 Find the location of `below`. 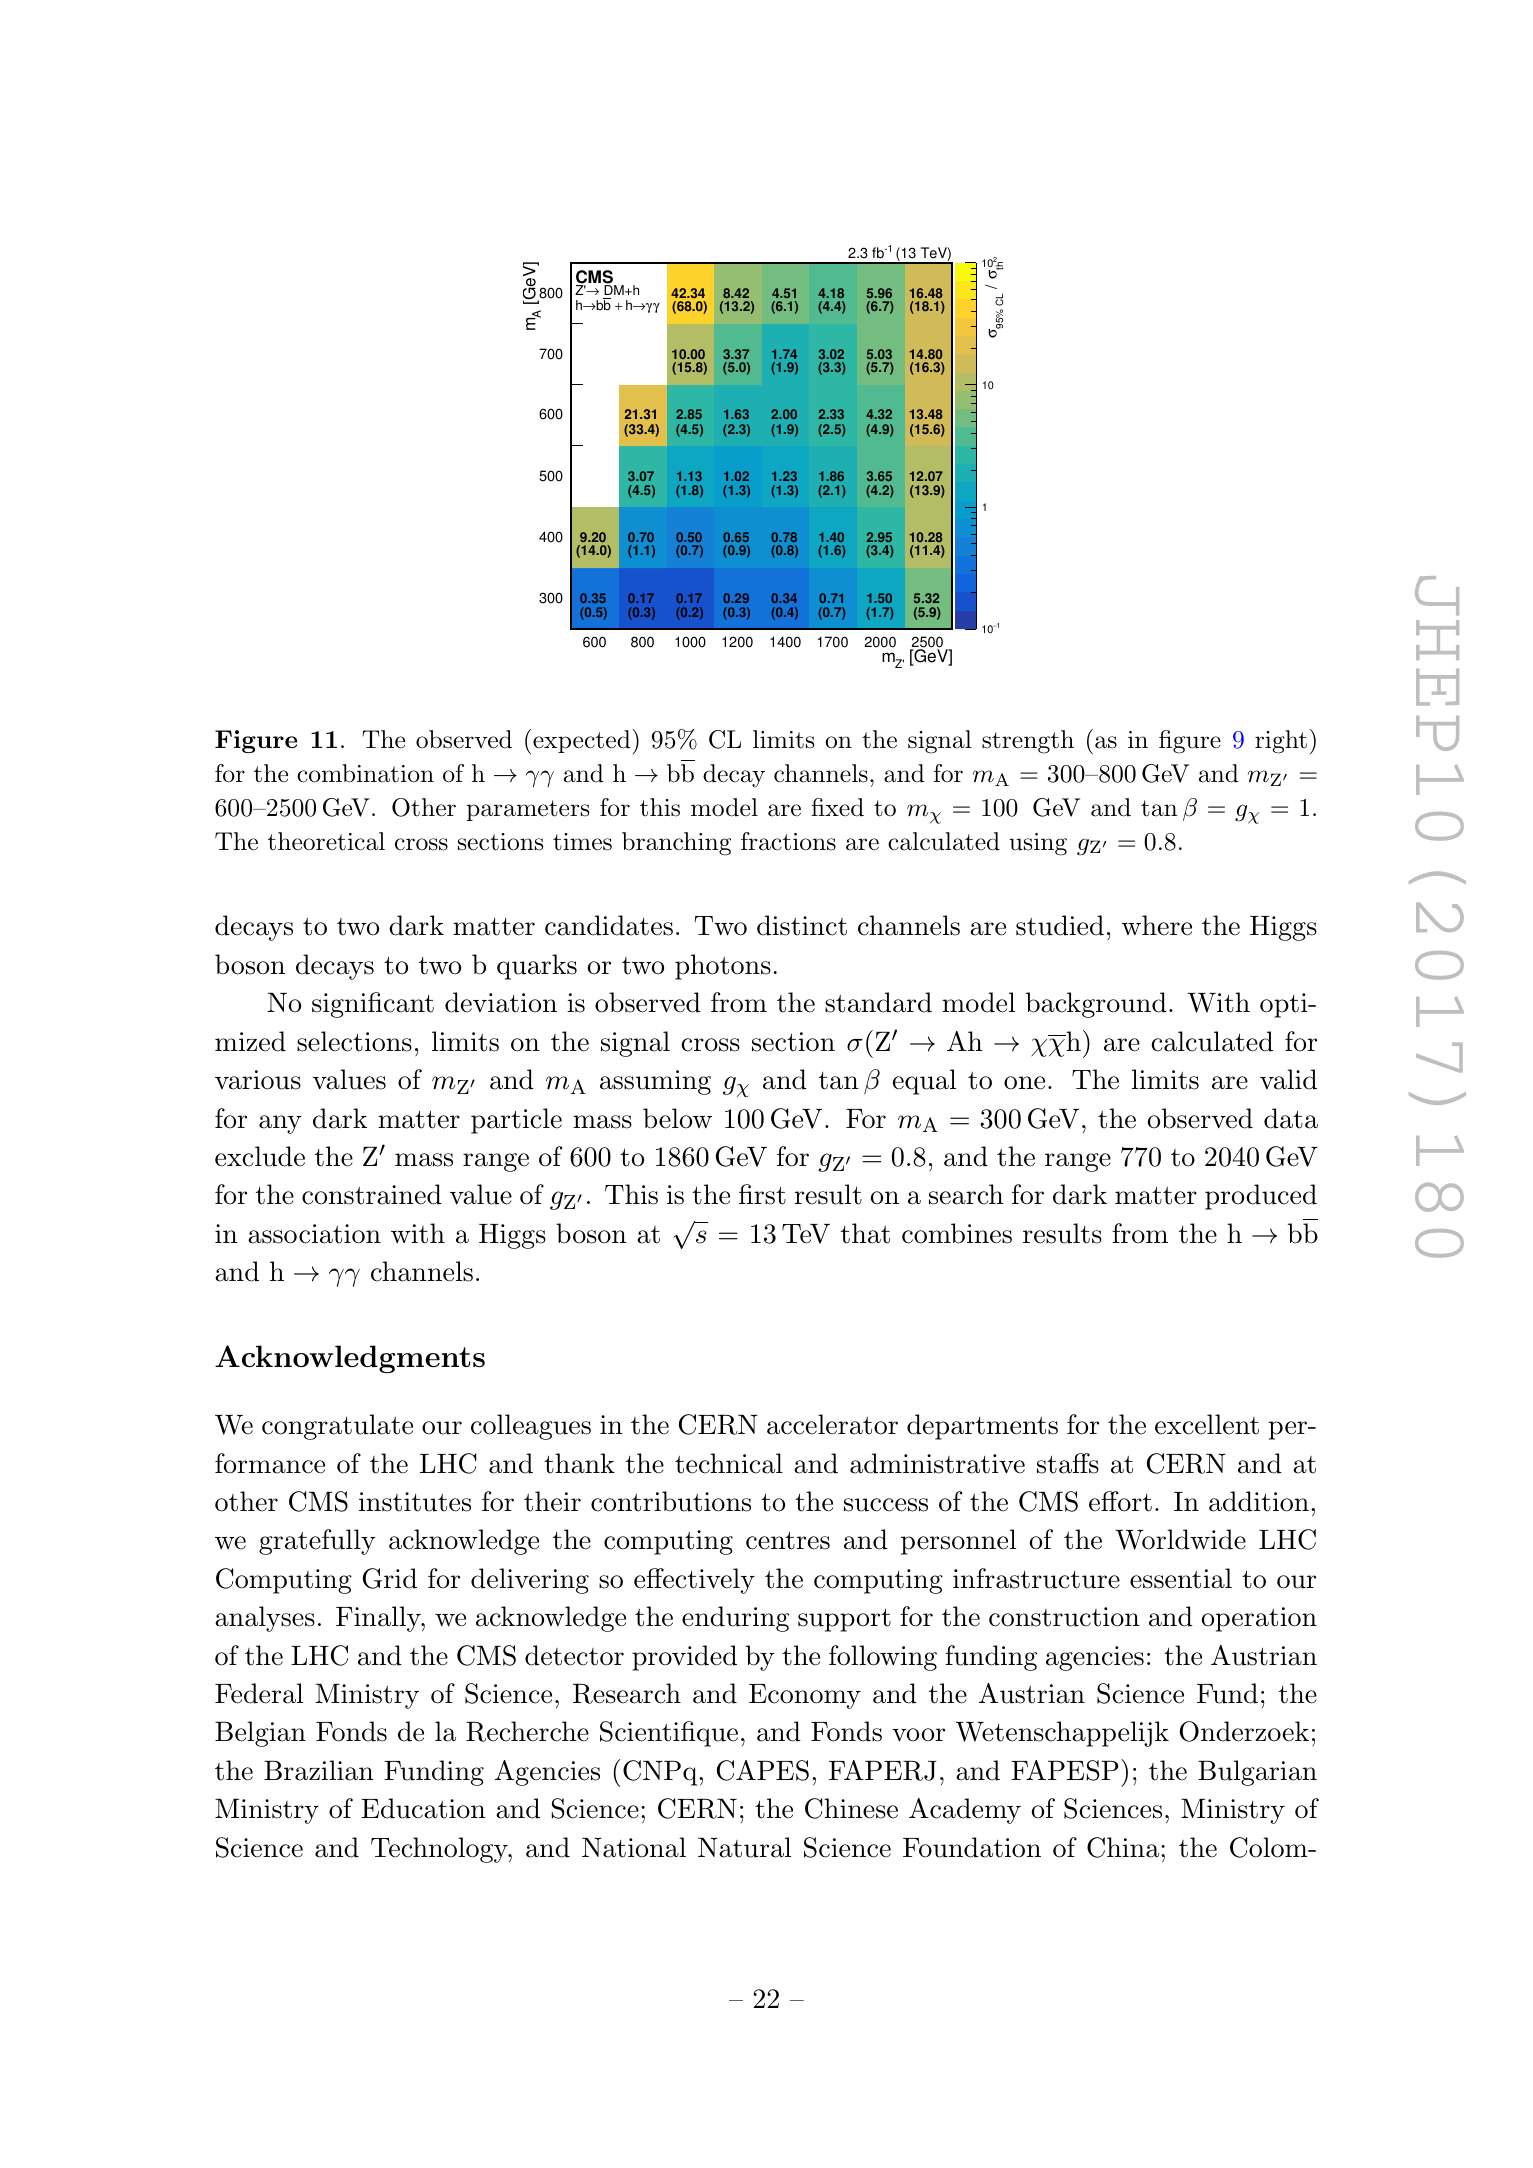

below is located at coordinates (677, 1118).
